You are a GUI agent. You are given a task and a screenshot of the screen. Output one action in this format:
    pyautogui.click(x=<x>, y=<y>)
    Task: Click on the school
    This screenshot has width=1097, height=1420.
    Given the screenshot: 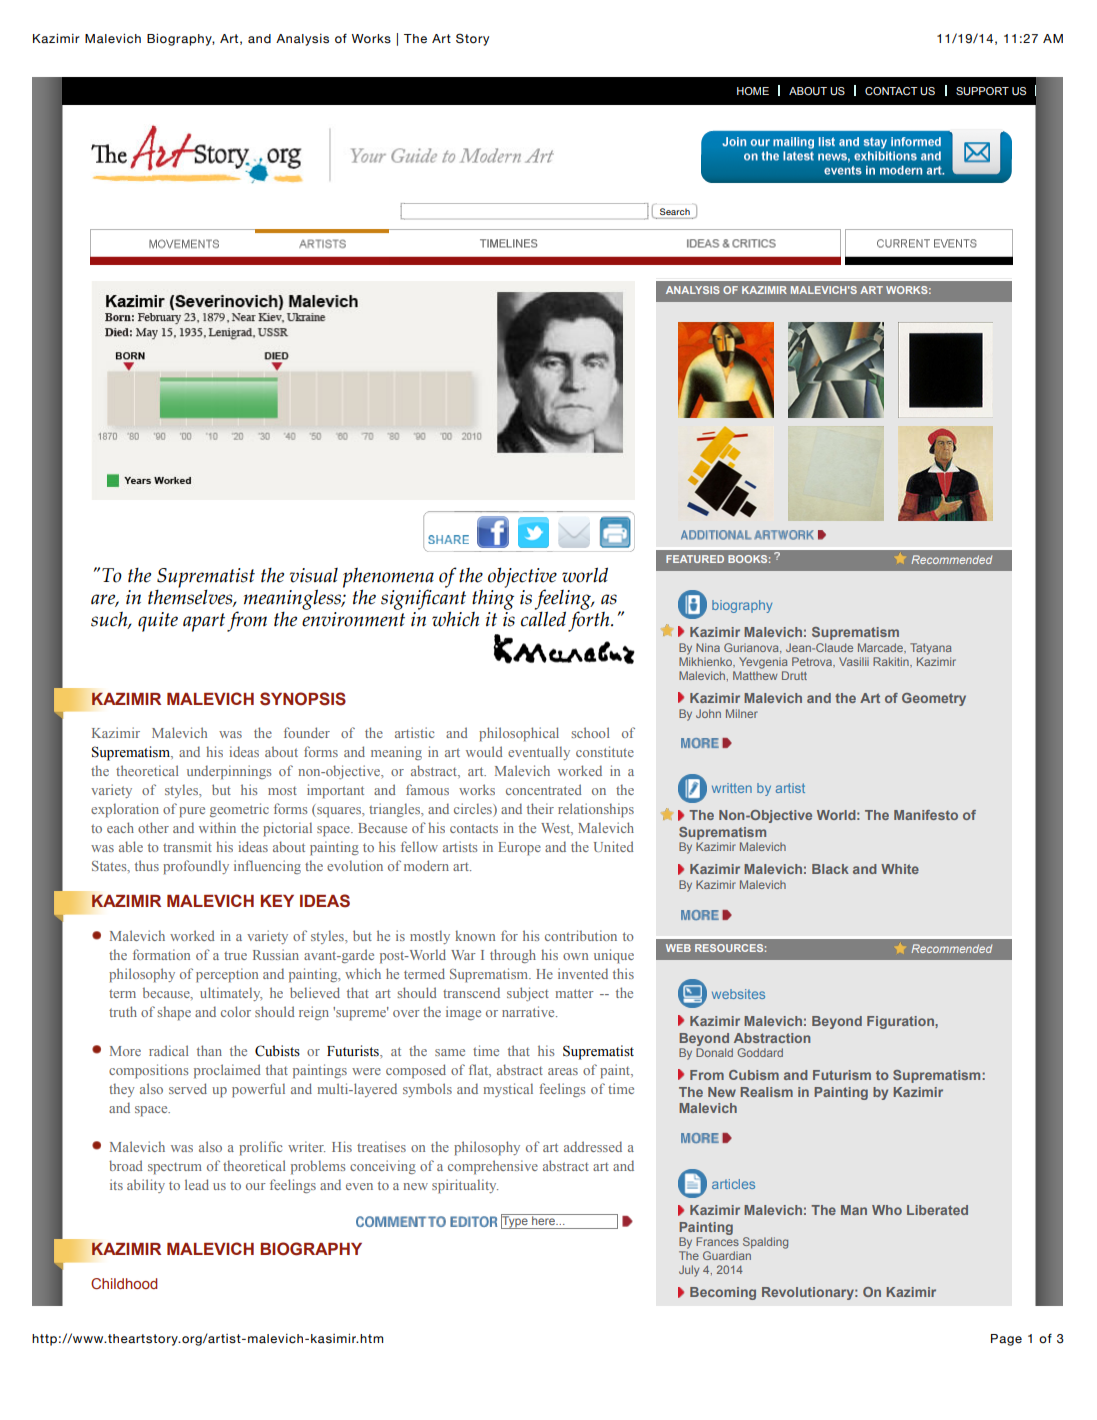 What is the action you would take?
    pyautogui.click(x=590, y=732)
